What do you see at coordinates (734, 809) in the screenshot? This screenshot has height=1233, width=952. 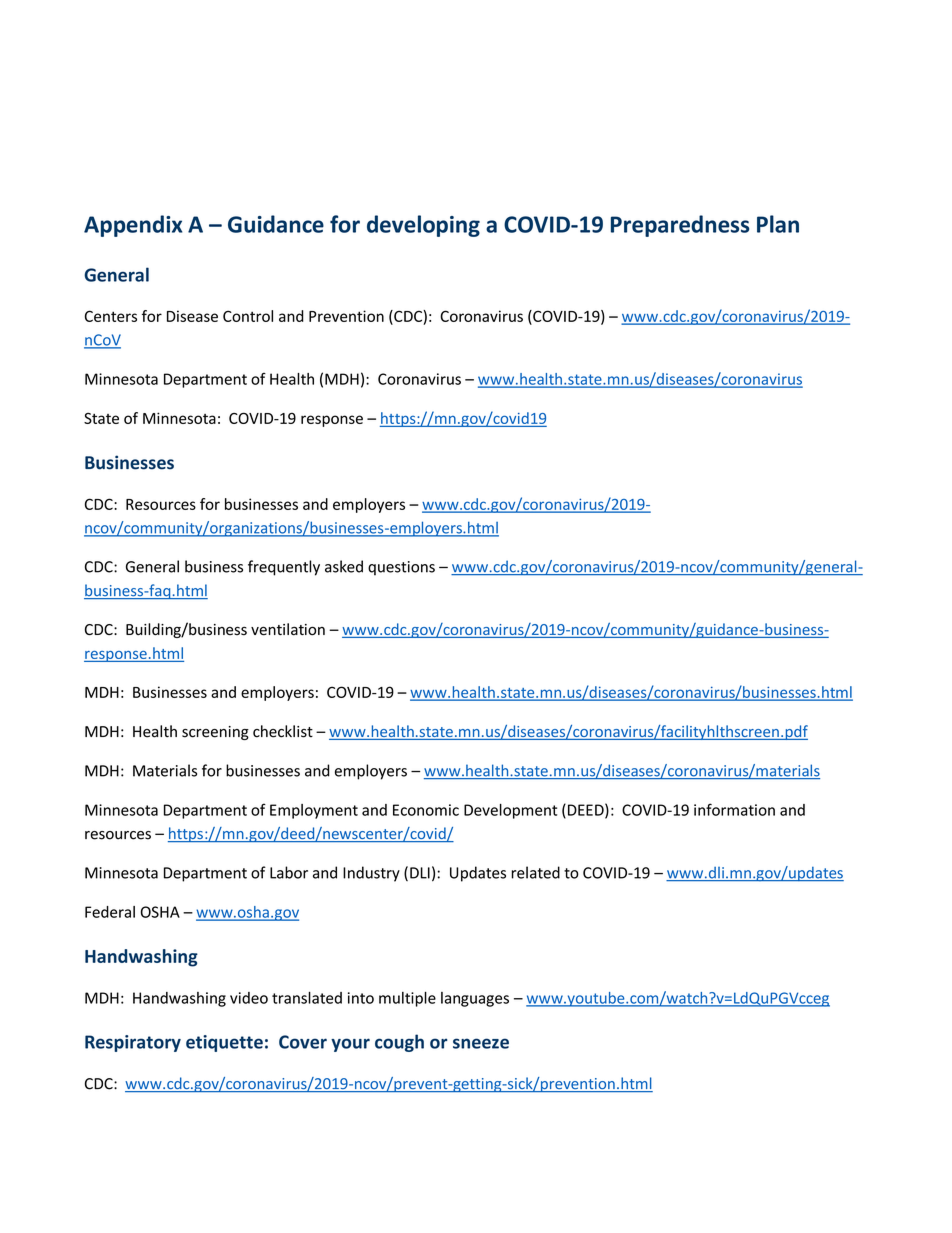 I see `information` at bounding box center [734, 809].
